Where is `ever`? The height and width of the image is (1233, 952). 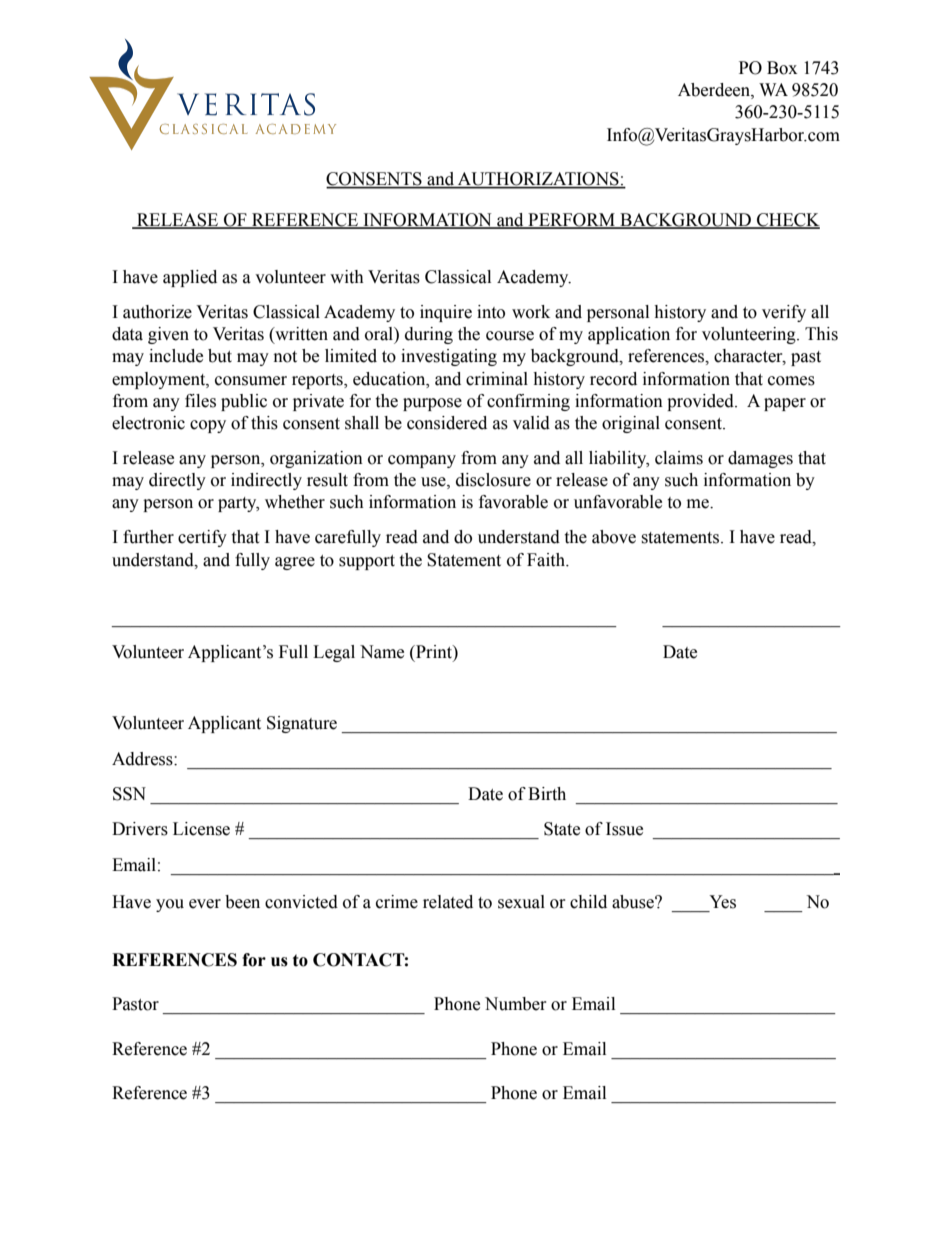 ever is located at coordinates (205, 904).
